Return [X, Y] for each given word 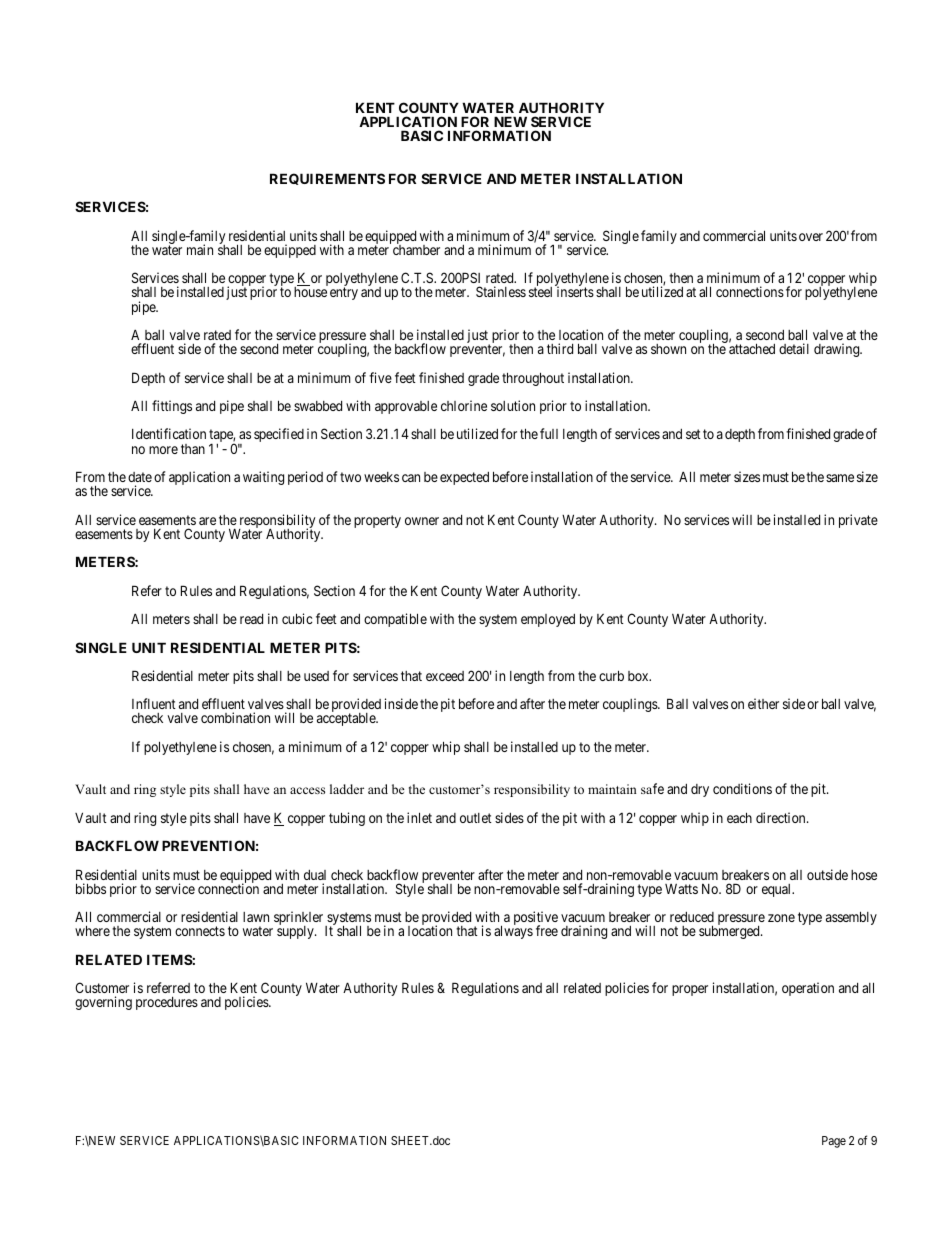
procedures [167, 1003]
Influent [154, 703]
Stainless [501, 291]
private [858, 521]
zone [781, 918]
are [207, 521]
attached [752, 348]
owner [422, 521]
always [513, 932]
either [763, 703]
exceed [445, 676]
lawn [256, 917]
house [310, 292]
